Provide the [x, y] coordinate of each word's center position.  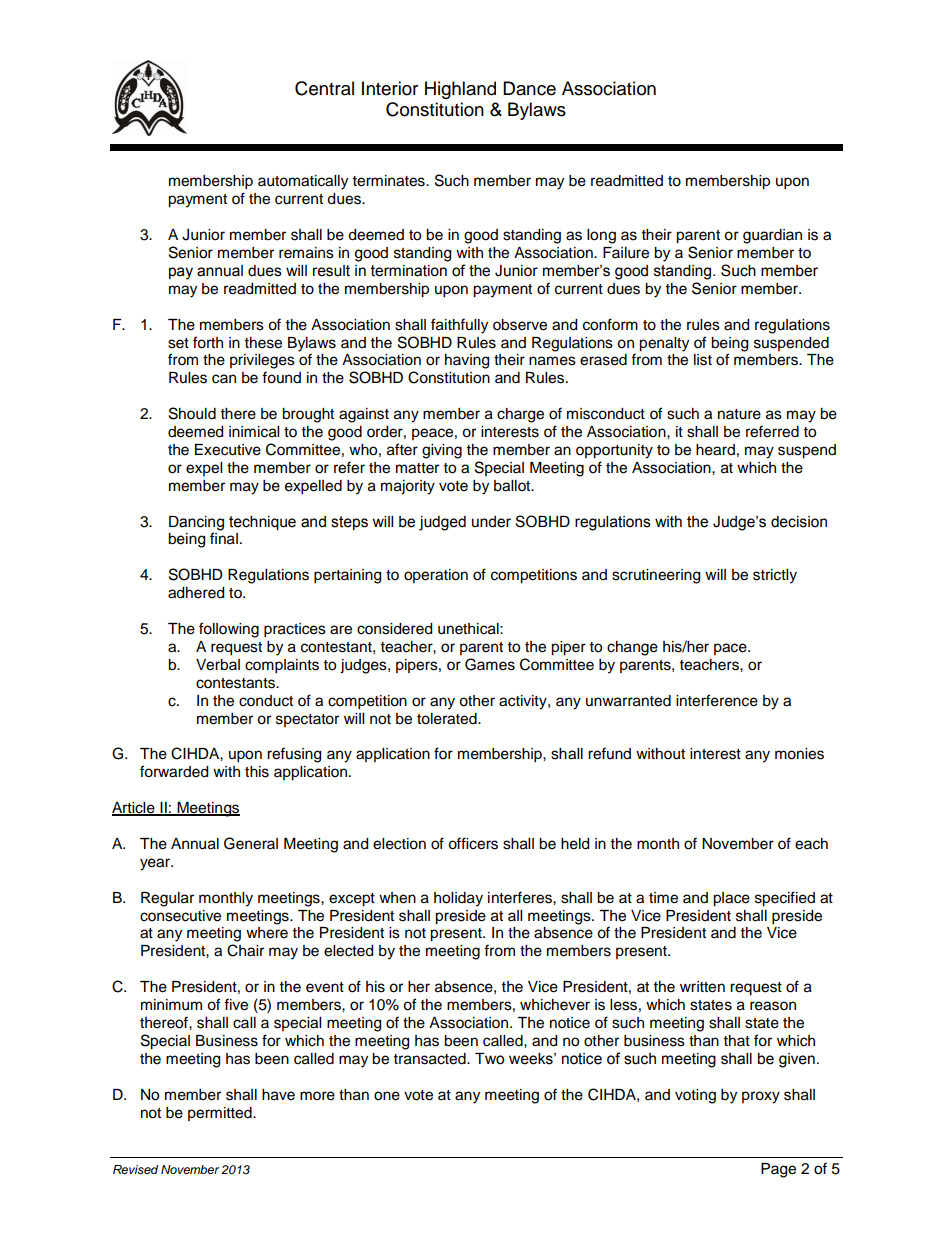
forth [208, 342]
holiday [458, 899]
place [731, 899]
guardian [772, 236]
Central [324, 88]
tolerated [448, 719]
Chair [245, 950]
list [703, 360]
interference [717, 700]
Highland [460, 90]
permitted [221, 1114]
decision [799, 522]
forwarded [174, 771]
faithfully [459, 326]
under [491, 522]
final [224, 538]
